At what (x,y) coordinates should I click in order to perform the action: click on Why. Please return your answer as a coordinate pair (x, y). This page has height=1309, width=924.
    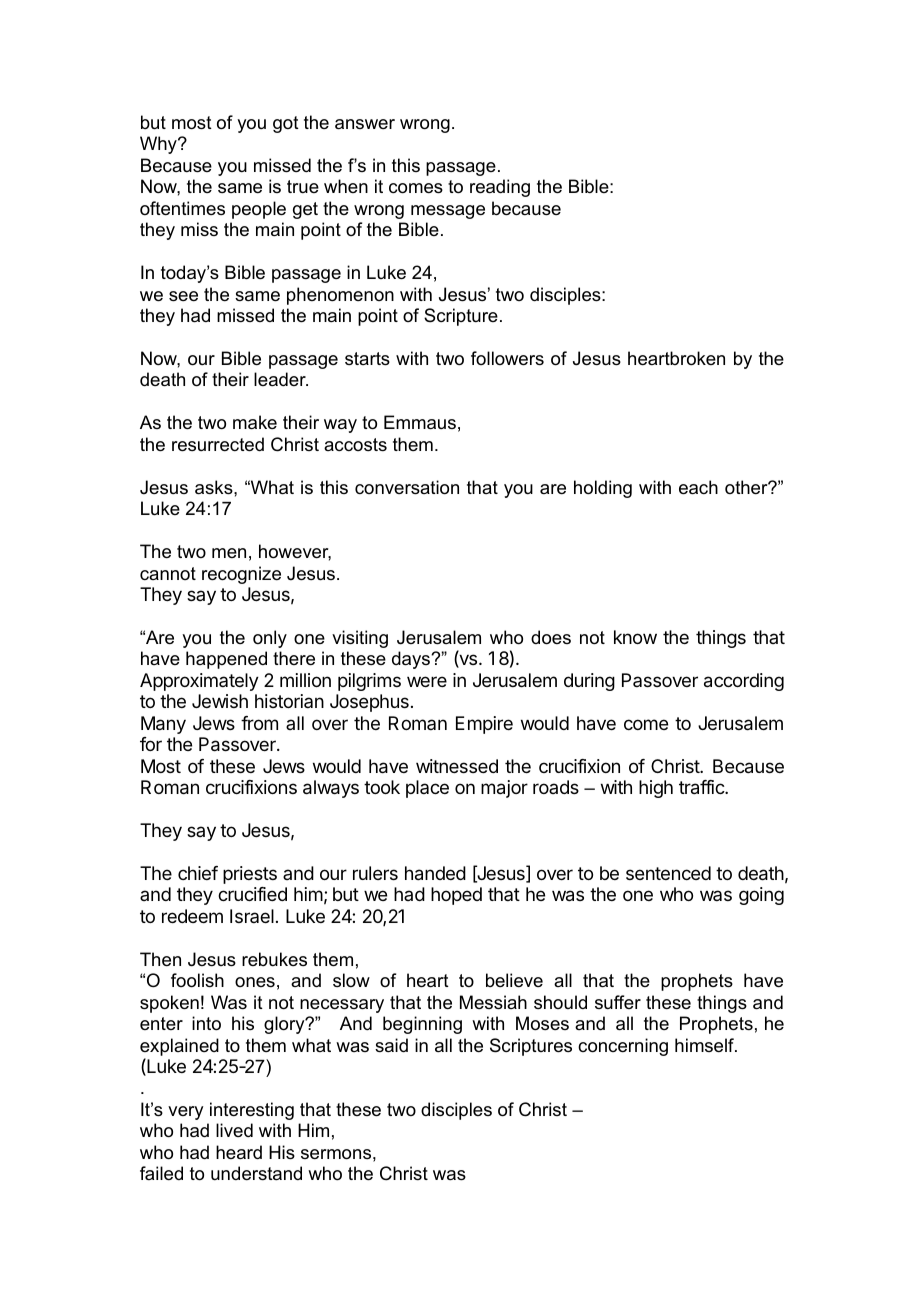
    Looking at the image, I should click on (159, 145).
